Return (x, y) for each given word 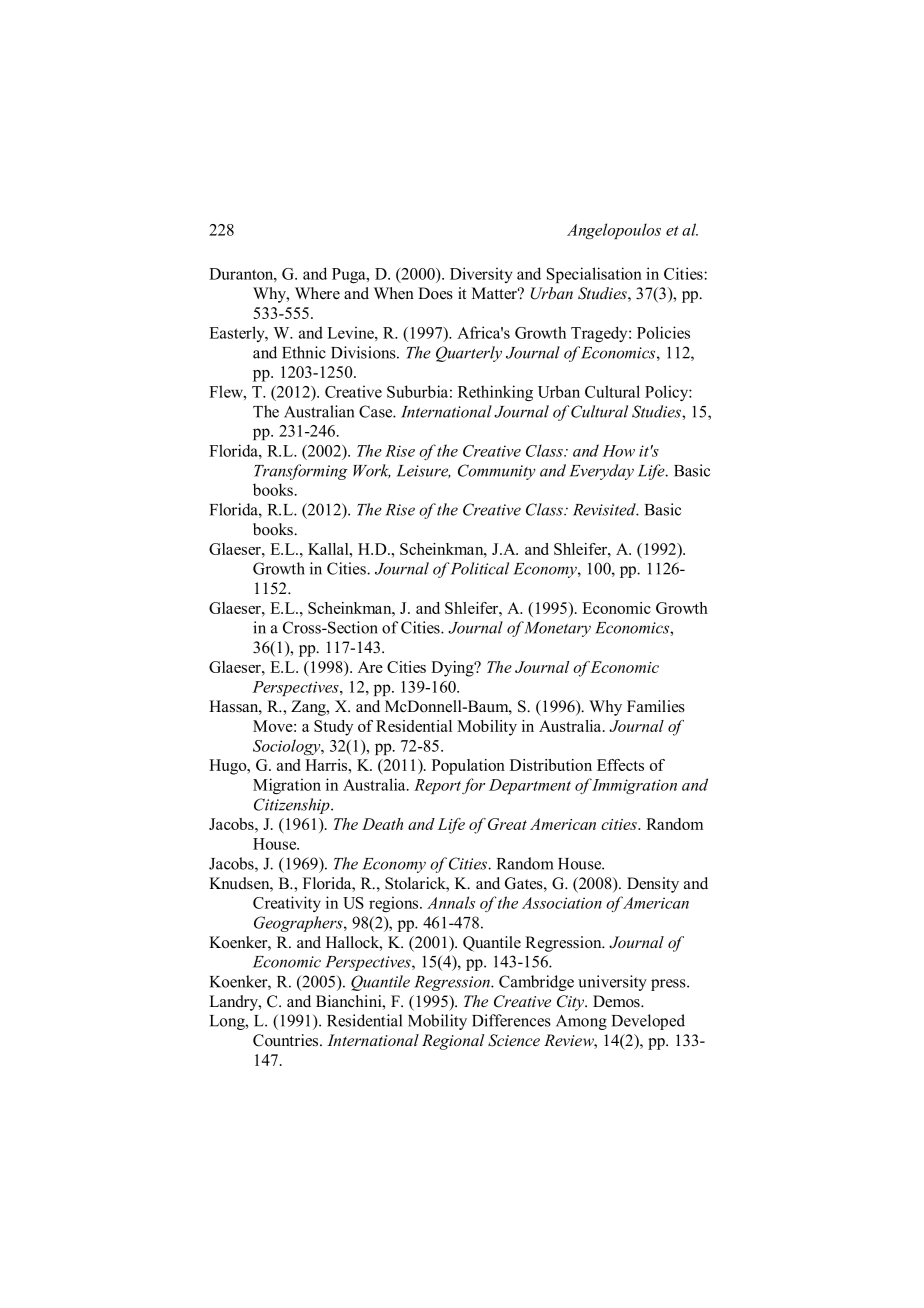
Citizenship (293, 806)
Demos (617, 1001)
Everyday (601, 472)
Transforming (301, 472)
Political (479, 568)
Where (317, 293)
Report (437, 786)
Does (435, 293)
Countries (287, 1040)
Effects (620, 765)
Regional (453, 1042)
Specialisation (594, 275)
